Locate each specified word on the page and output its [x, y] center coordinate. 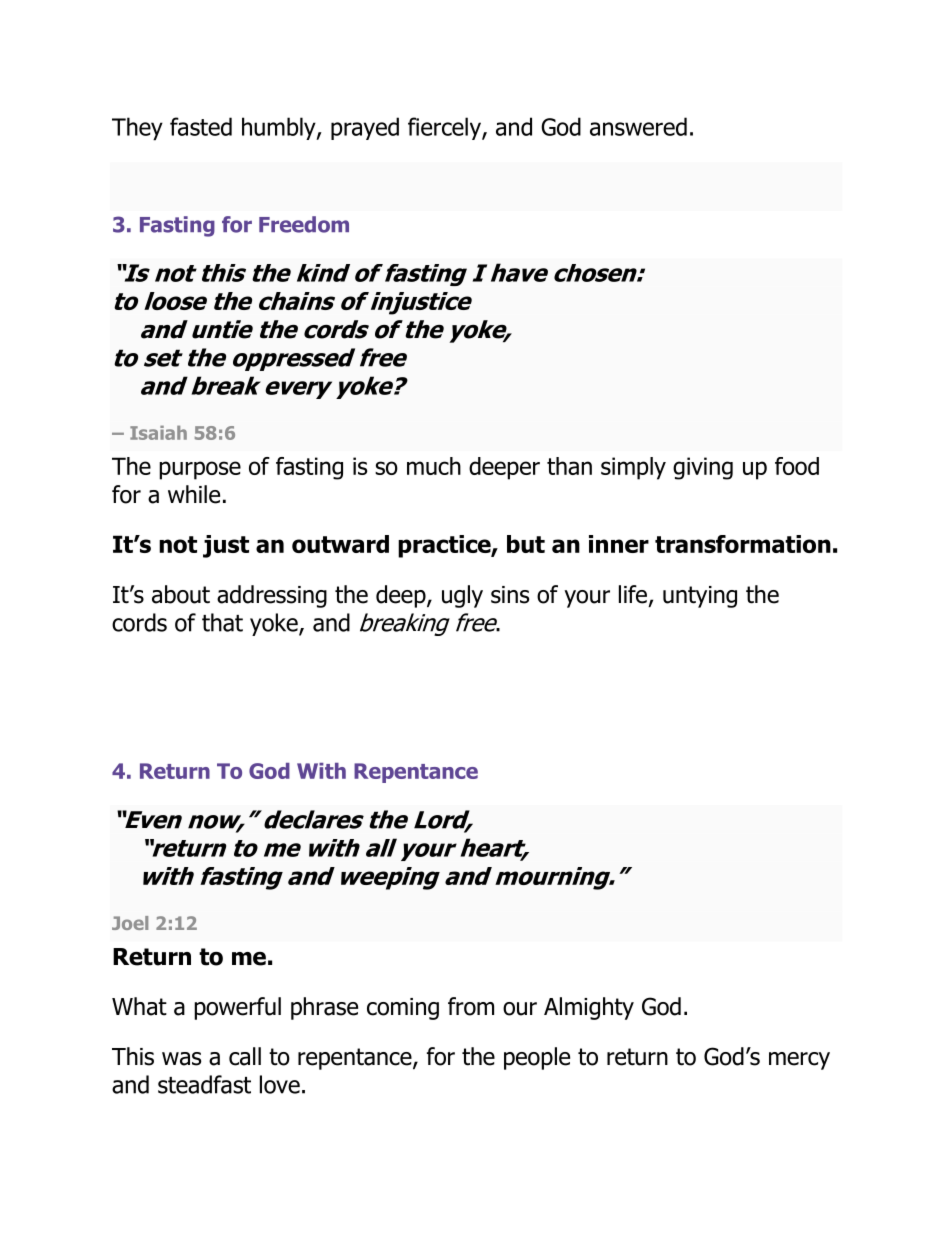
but [526, 544]
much [434, 466]
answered [638, 126]
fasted [201, 126]
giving [703, 468]
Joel [130, 923]
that [222, 622]
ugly [462, 596]
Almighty [589, 1008]
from [471, 1006]
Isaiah [158, 433]
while [194, 494]
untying [700, 597]
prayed [365, 128]
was [181, 1059]
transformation [743, 544]
